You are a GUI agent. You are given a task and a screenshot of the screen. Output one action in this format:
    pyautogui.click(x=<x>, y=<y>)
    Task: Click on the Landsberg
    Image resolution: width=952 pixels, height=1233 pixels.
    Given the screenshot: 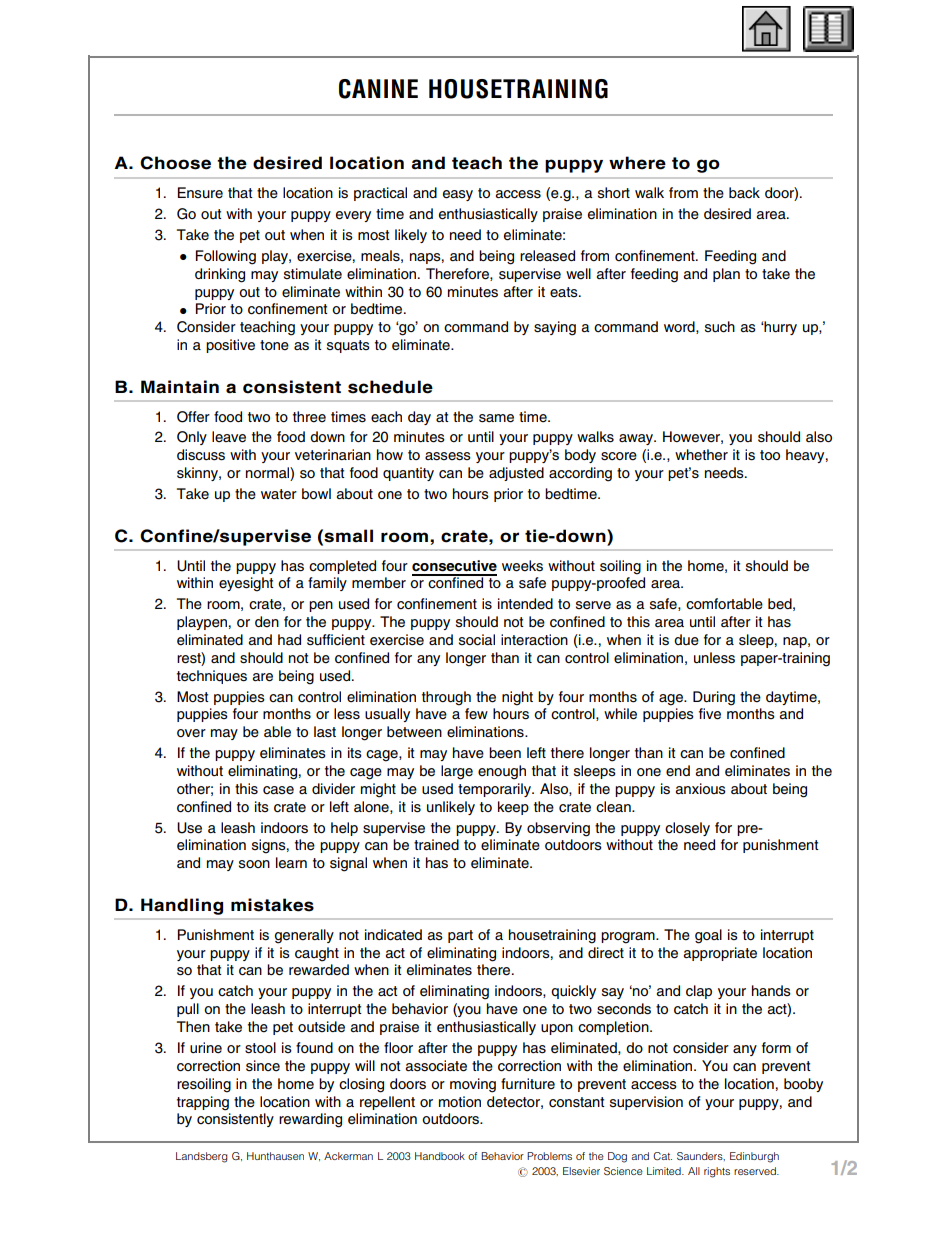 What is the action you would take?
    pyautogui.click(x=202, y=1157)
